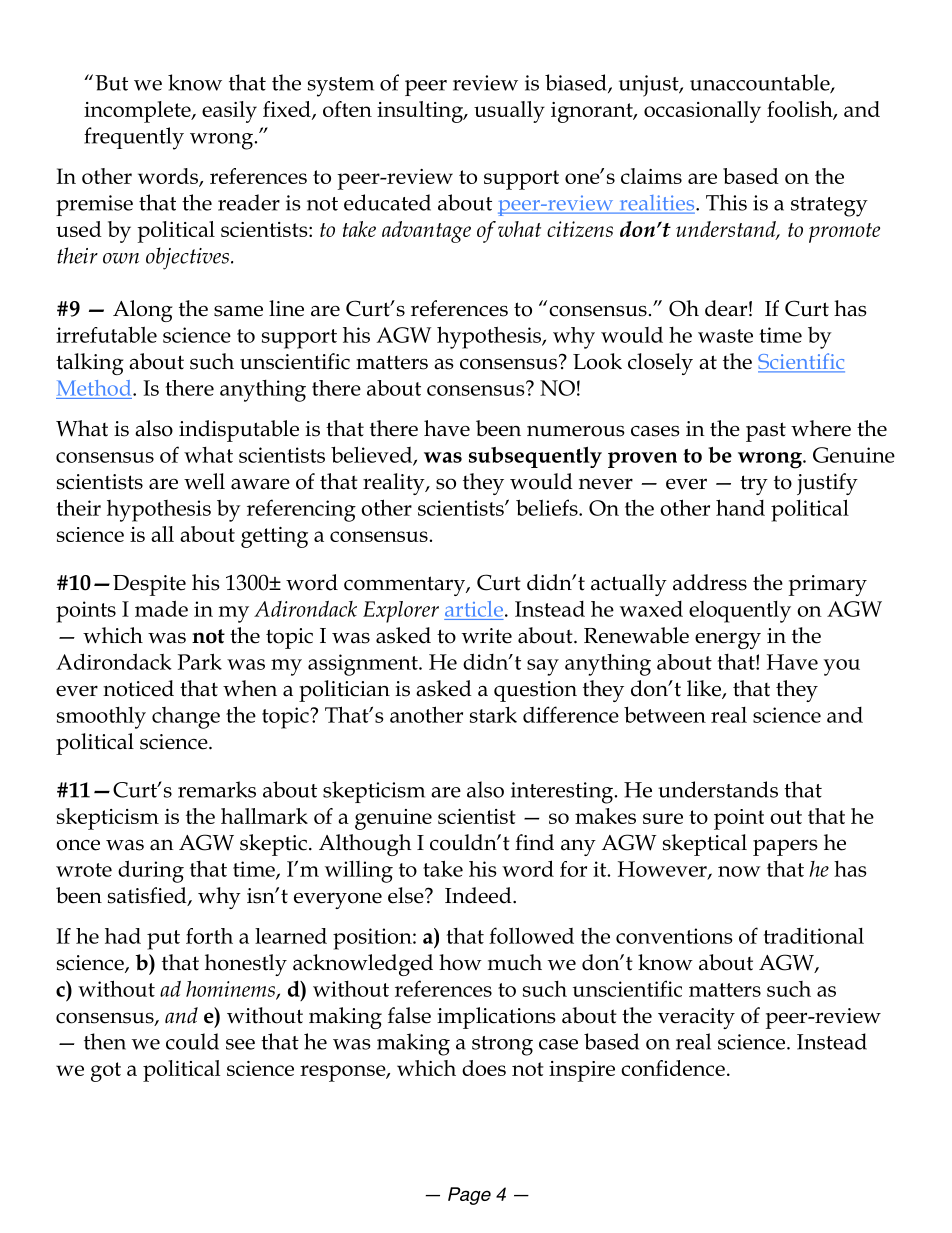  I want to click on papers, so click(785, 847).
